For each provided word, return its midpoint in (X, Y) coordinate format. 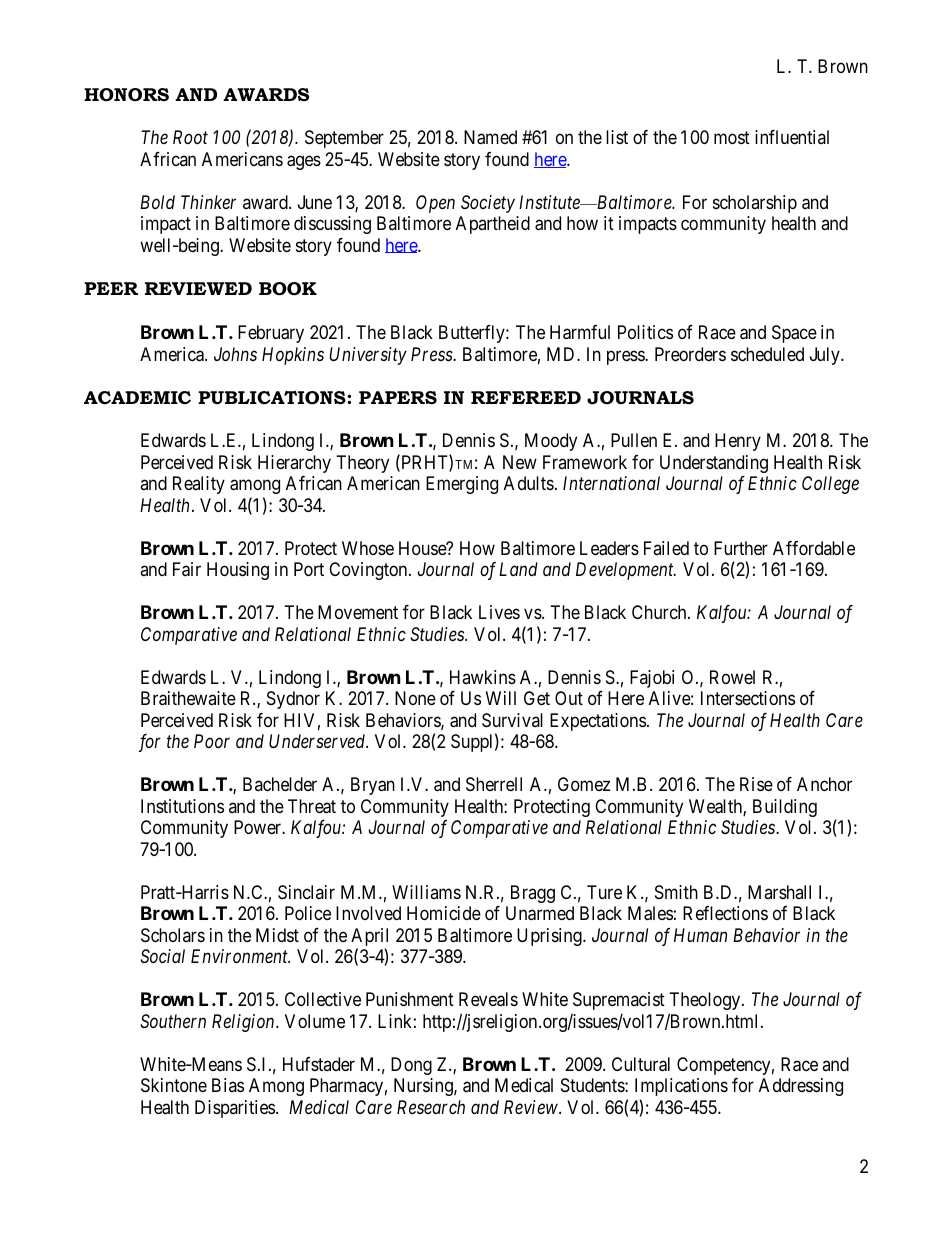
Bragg (533, 894)
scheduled (767, 354)
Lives (499, 612)
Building (785, 808)
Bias (228, 1085)
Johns (235, 354)
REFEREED (526, 397)
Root (190, 137)
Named (490, 137)
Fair (187, 569)
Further (741, 548)
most (732, 138)
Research (431, 1107)
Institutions (182, 806)
